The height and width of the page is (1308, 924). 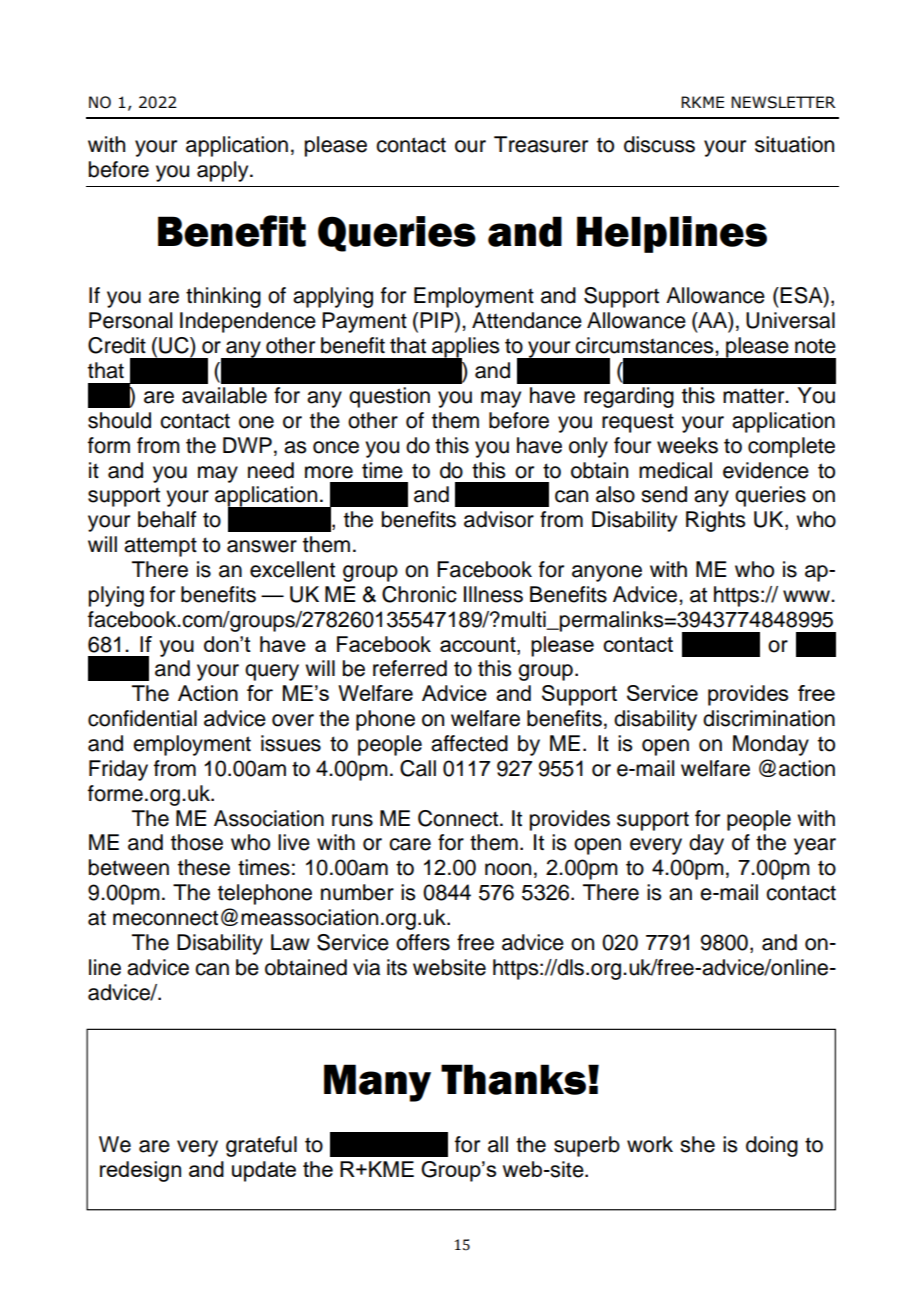 What do you see at coordinates (541, 144) in the page?
I see `Treasurer` at bounding box center [541, 144].
